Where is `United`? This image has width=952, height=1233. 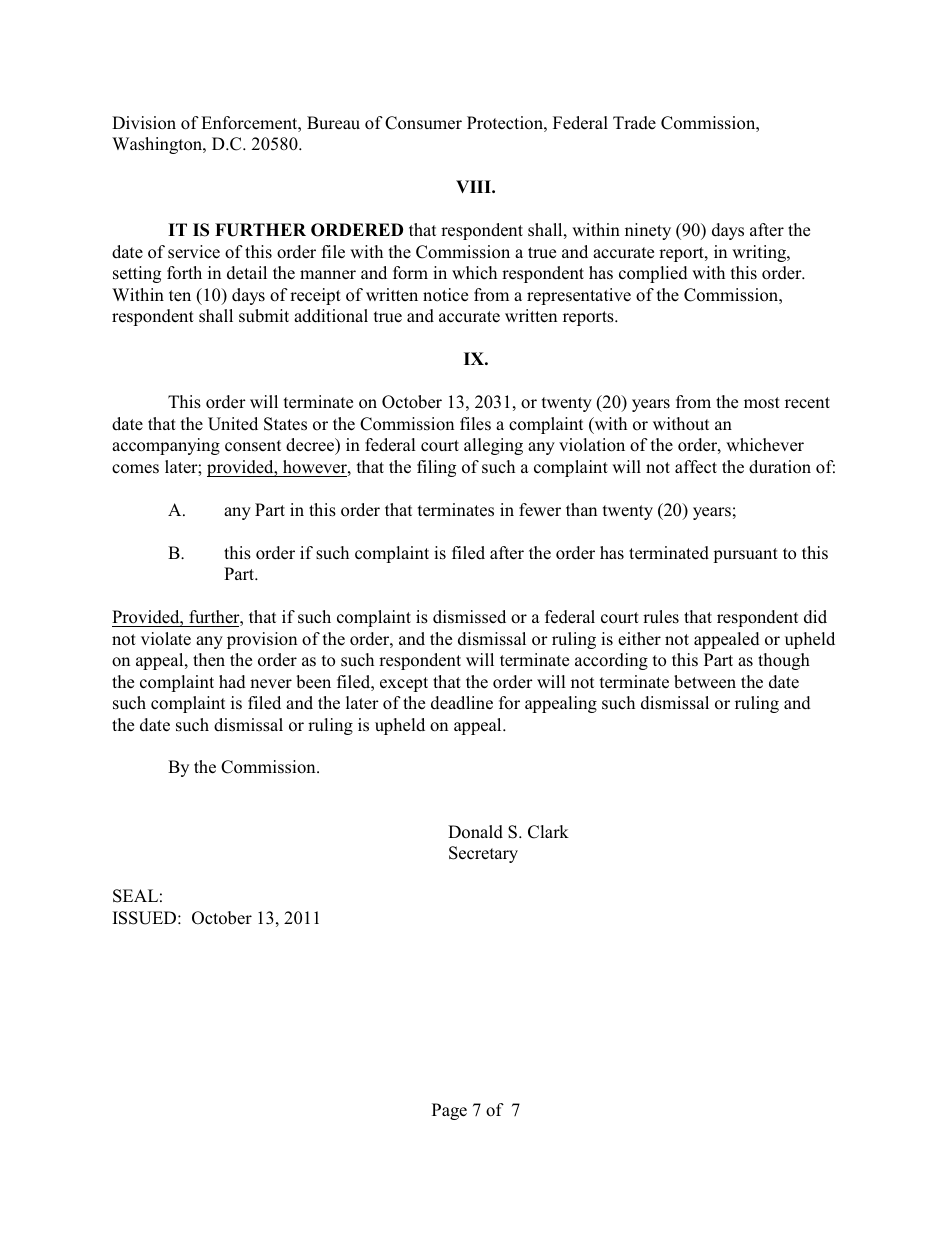
United is located at coordinates (233, 424).
